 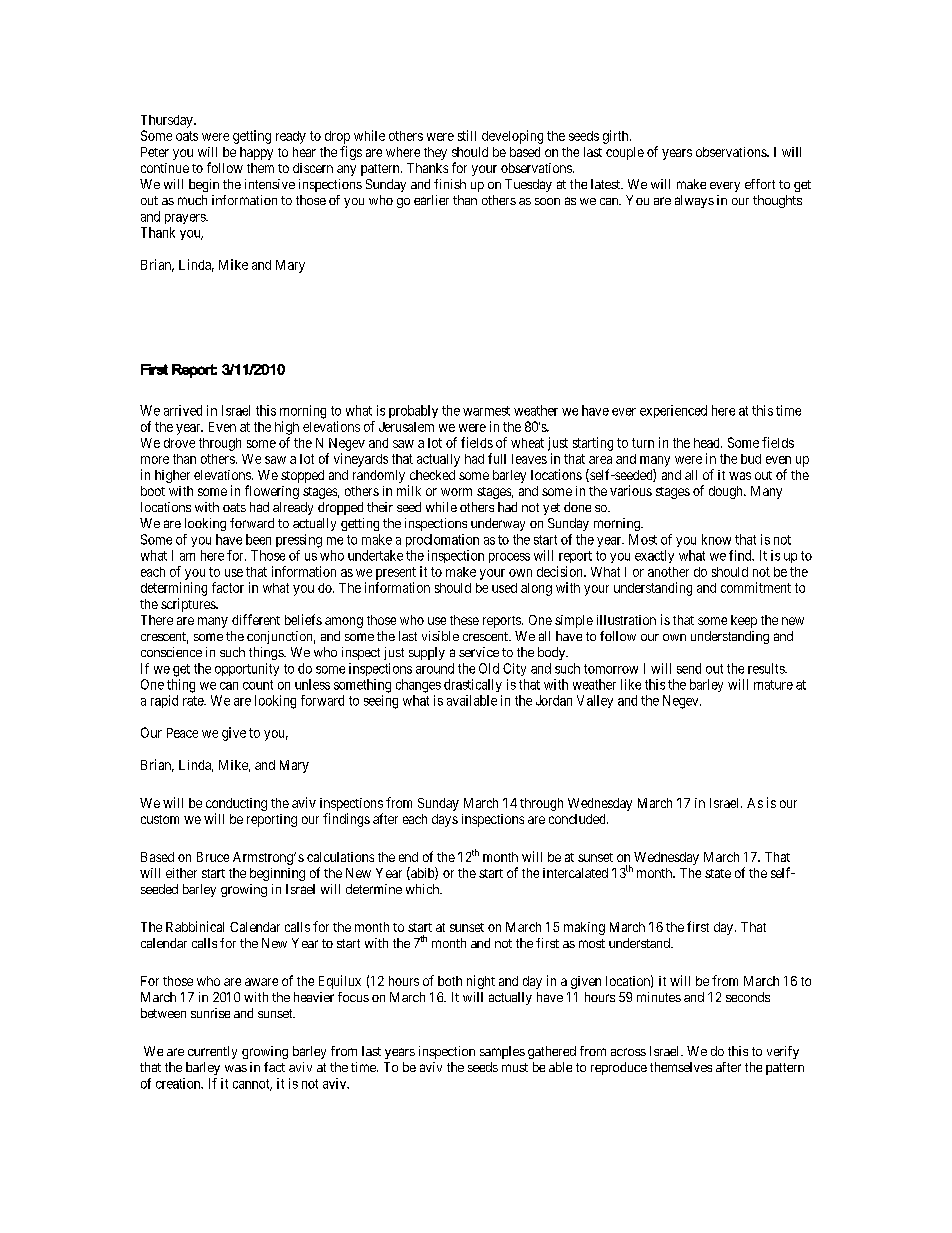 I want to click on count, so click(x=258, y=685).
